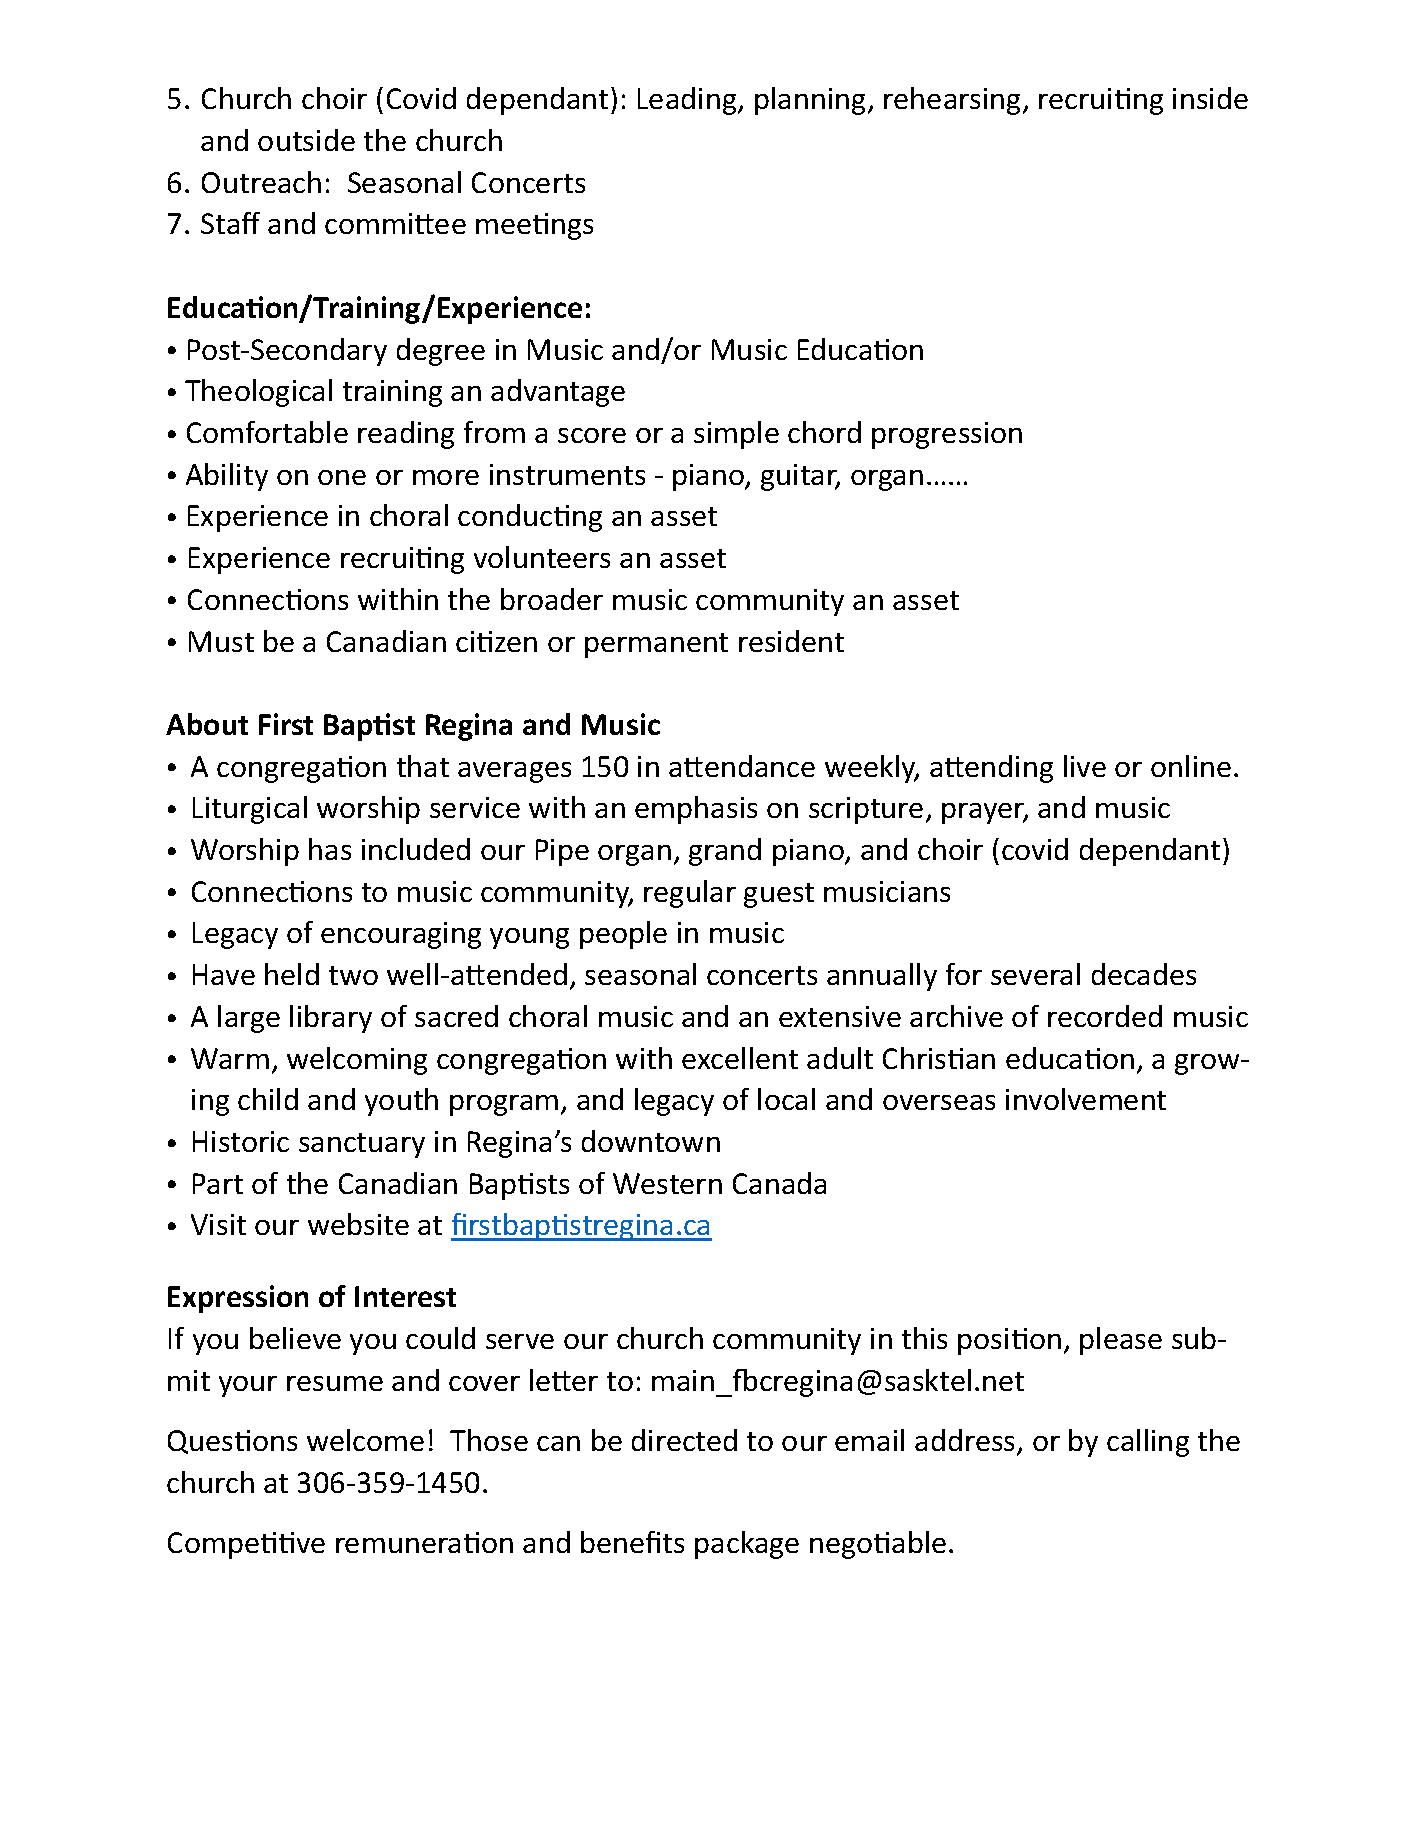  What do you see at coordinates (306, 140) in the image?
I see `outside` at bounding box center [306, 140].
